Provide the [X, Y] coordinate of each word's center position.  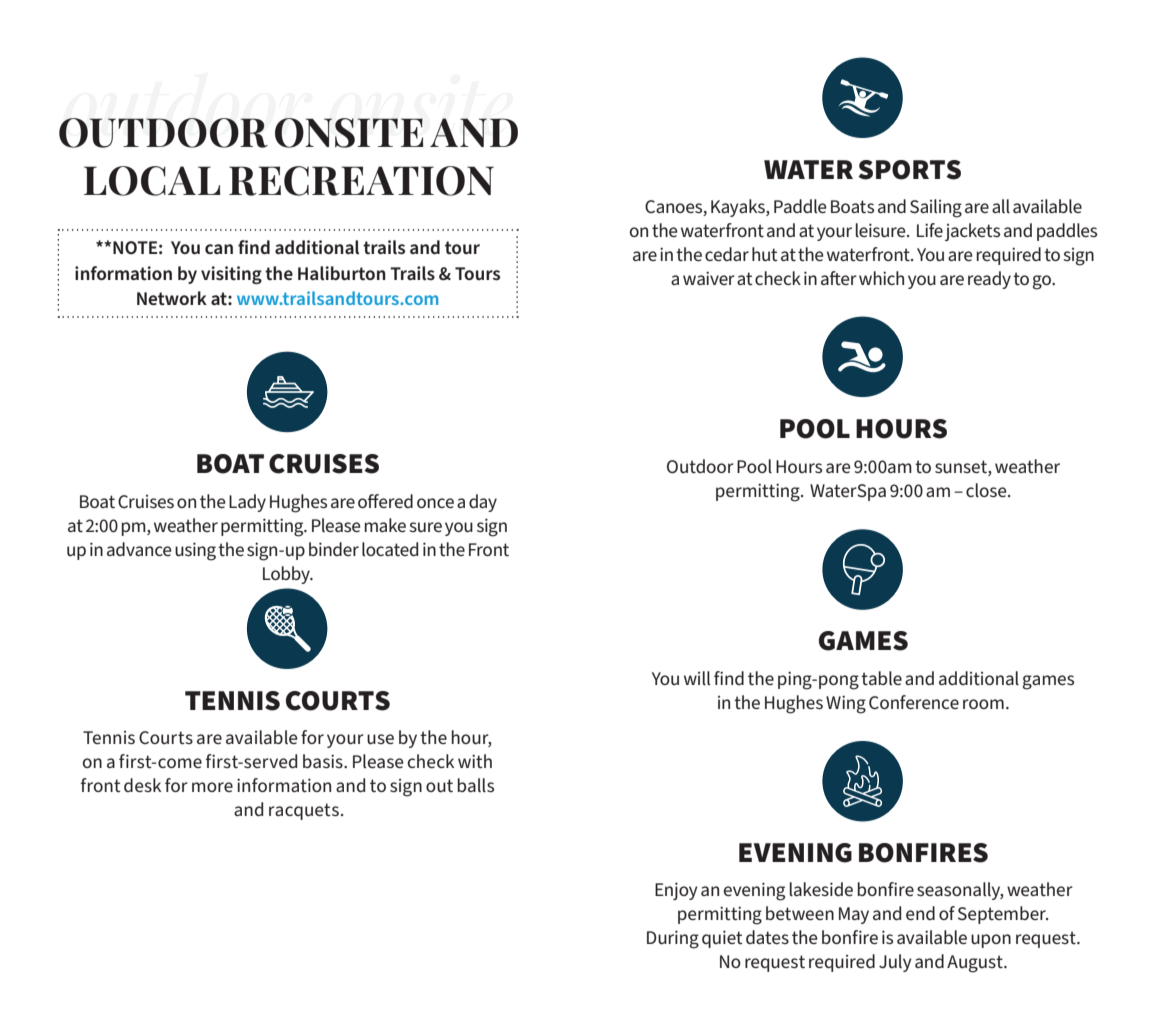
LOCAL [152, 181]
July [895, 963]
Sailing [936, 208]
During [673, 939]
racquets [304, 811]
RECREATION [361, 181]
